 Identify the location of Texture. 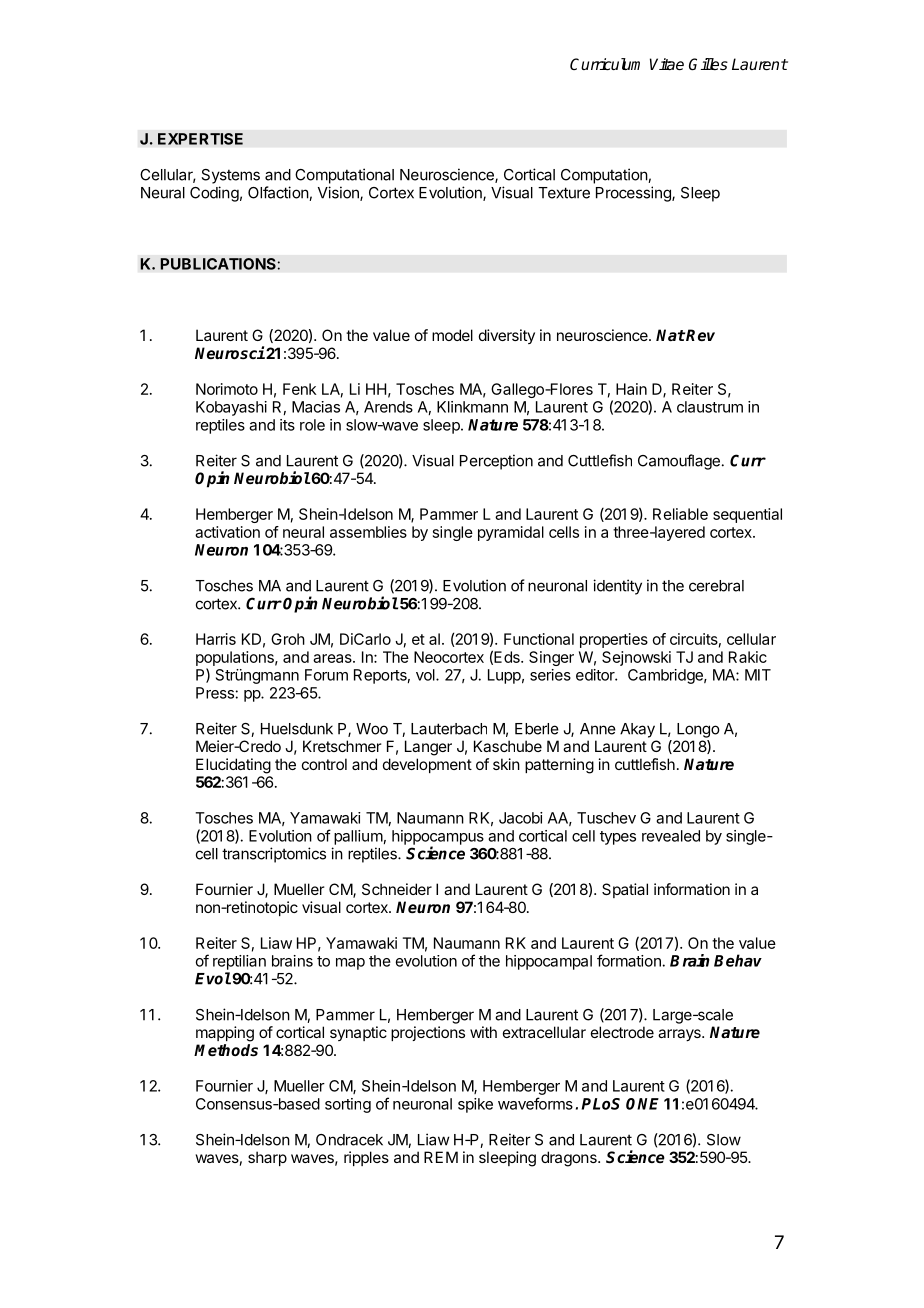
(564, 193).
